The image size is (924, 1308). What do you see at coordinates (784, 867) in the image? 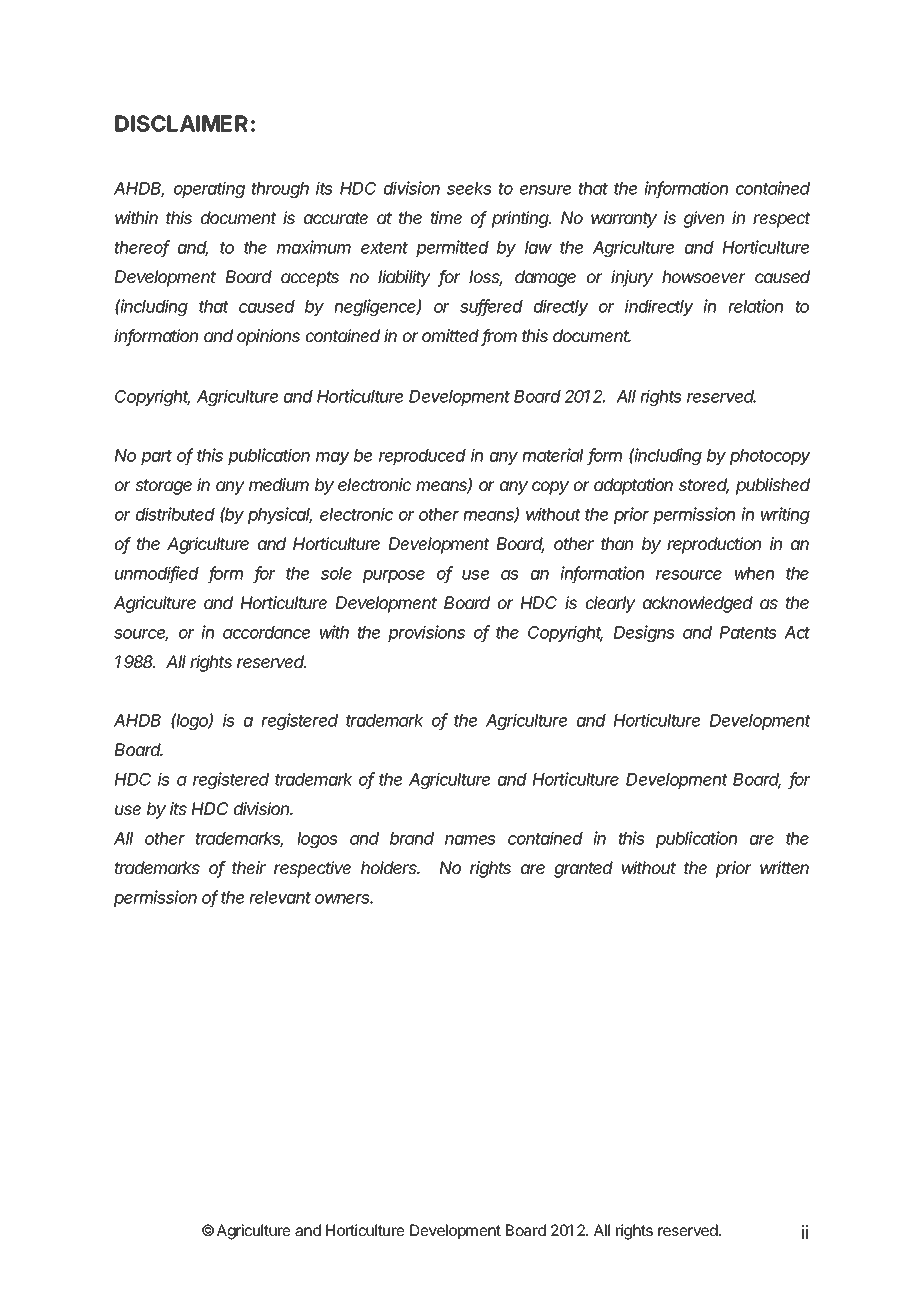
I see `written` at bounding box center [784, 867].
